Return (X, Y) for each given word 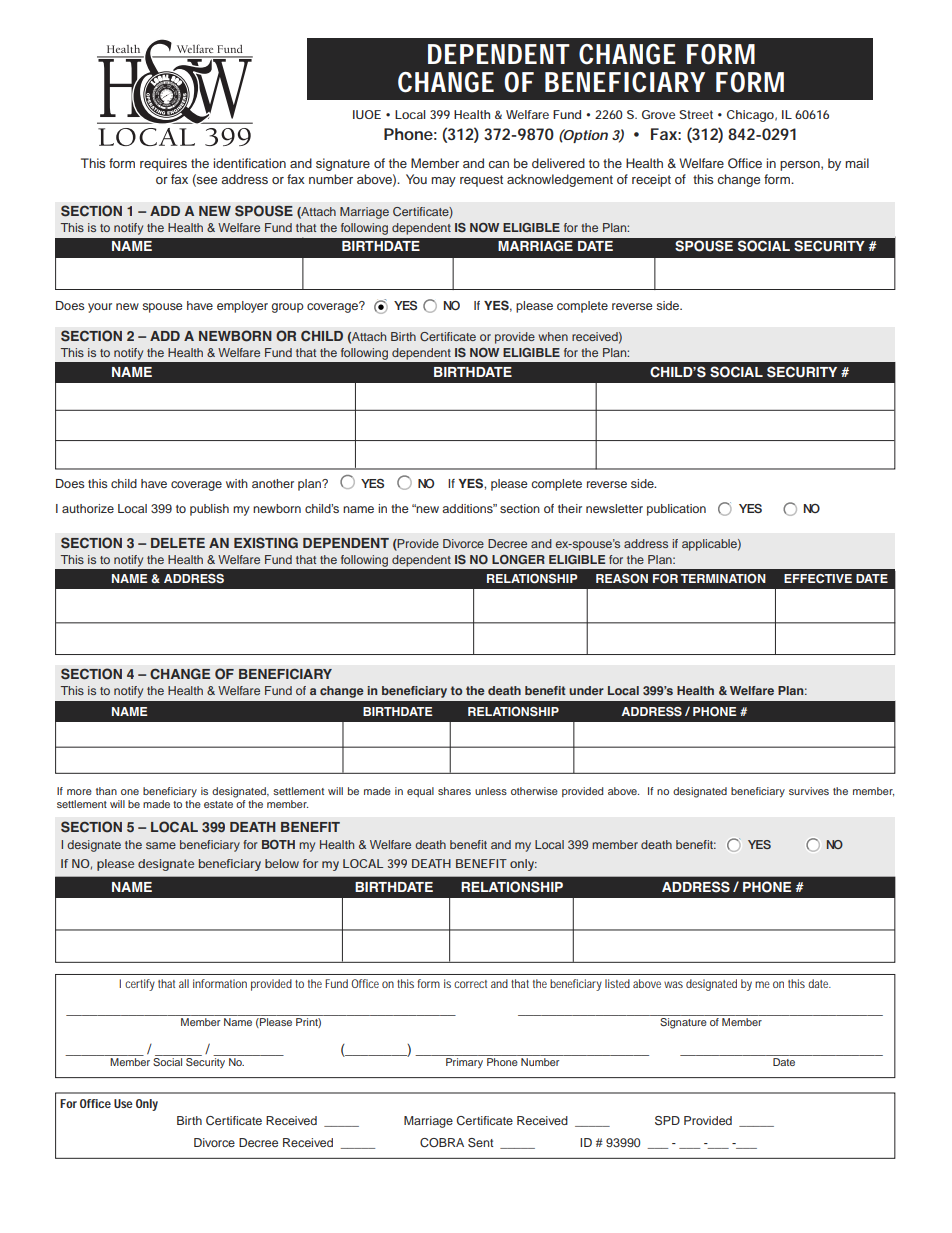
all (184, 983)
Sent (480, 1143)
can (499, 164)
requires (163, 164)
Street (696, 114)
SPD (667, 1121)
